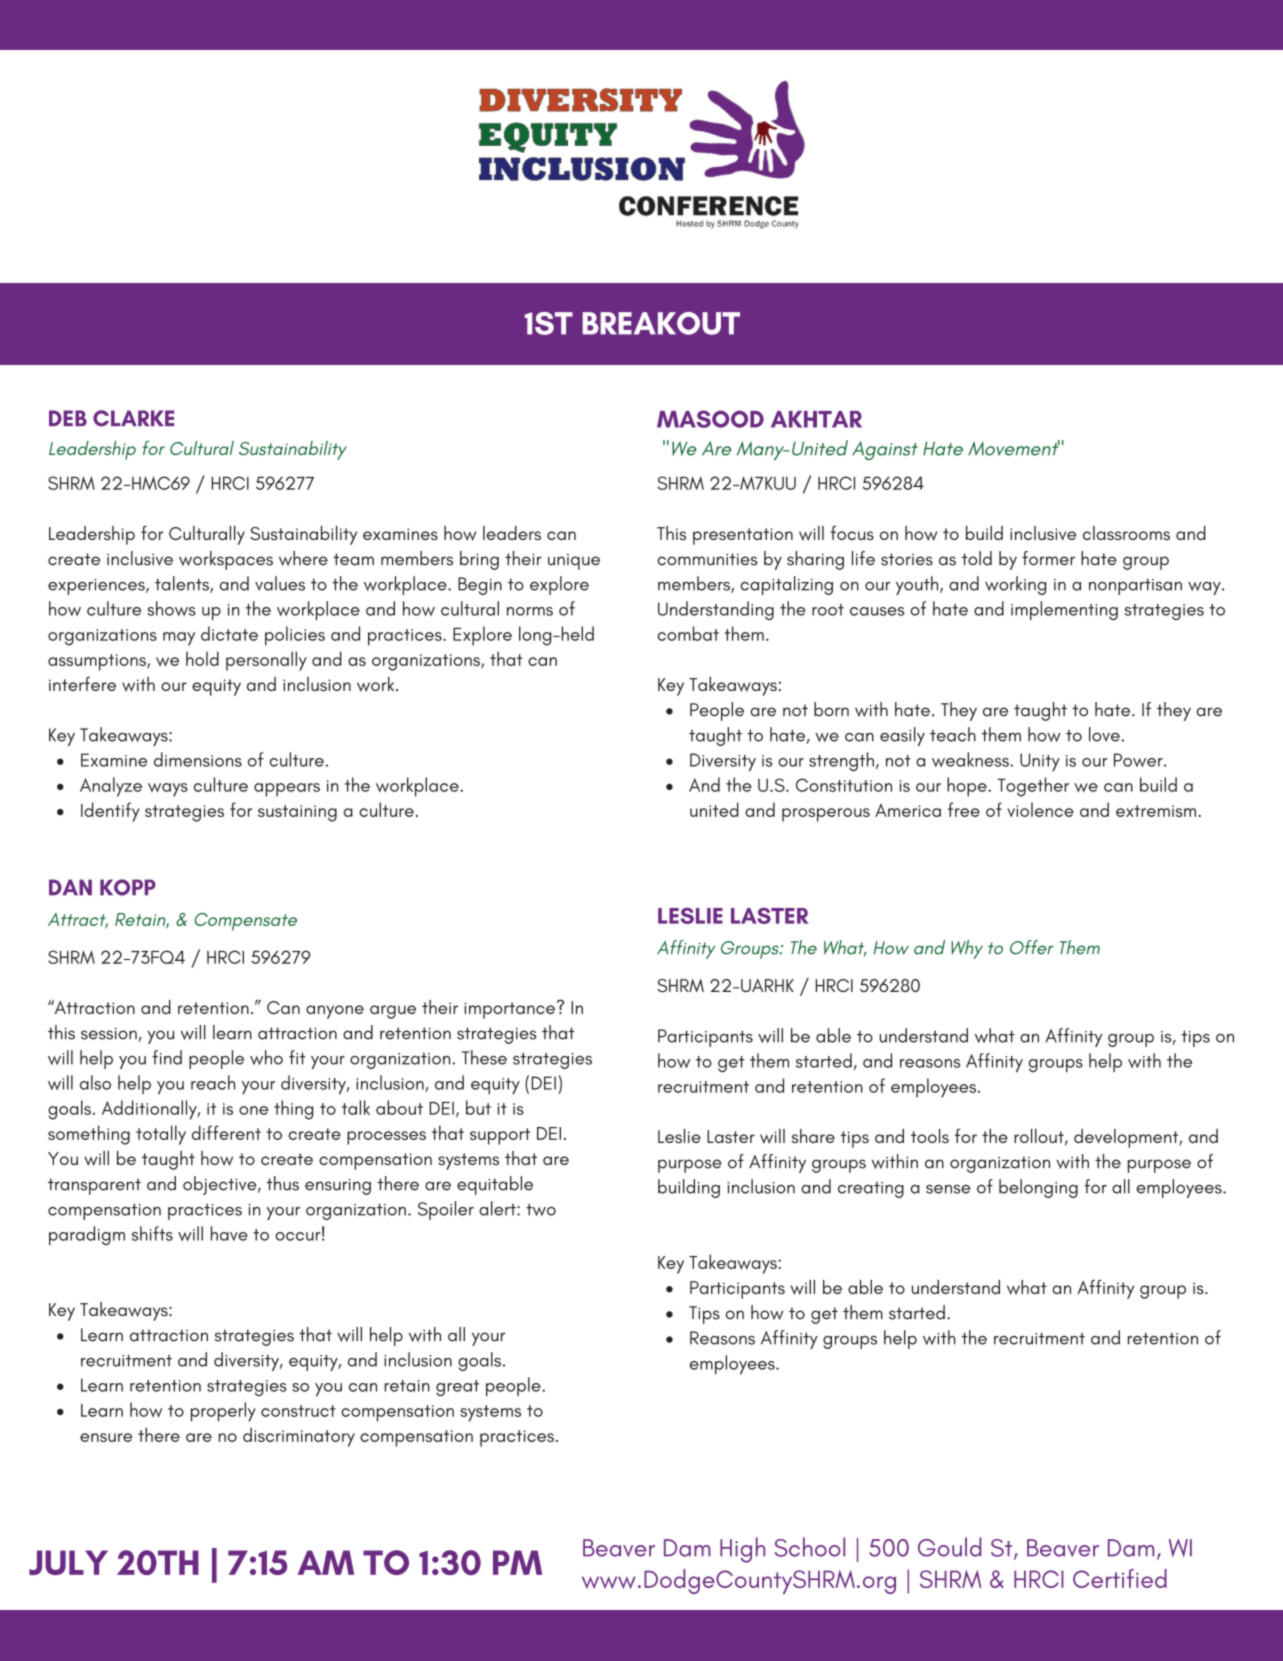  I want to click on have, so click(229, 1233).
